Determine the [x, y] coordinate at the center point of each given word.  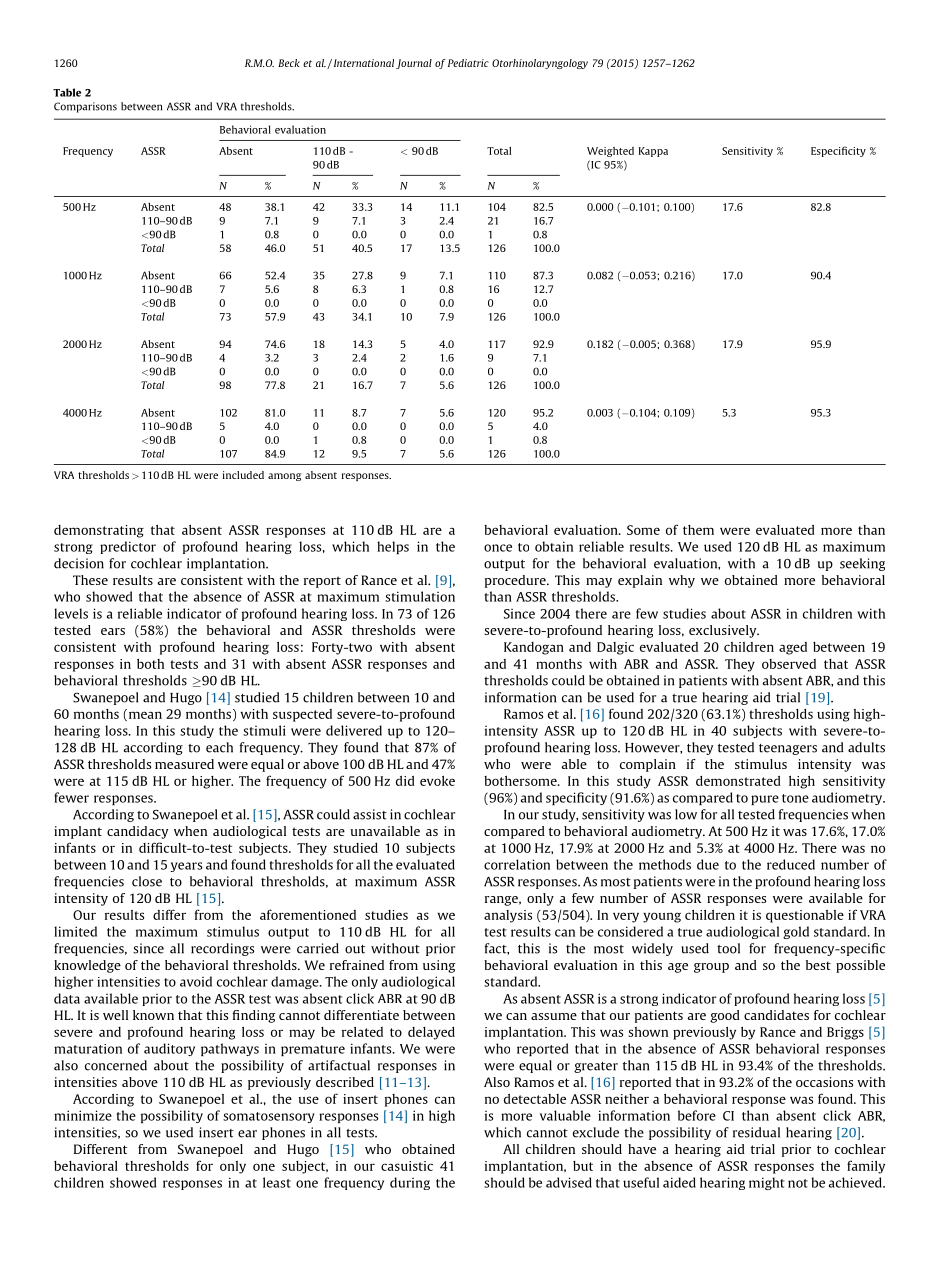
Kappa [653, 152]
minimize [83, 1115]
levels [71, 613]
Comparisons [85, 107]
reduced [791, 864]
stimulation [420, 596]
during [410, 1183]
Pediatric [468, 63]
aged [793, 648]
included [243, 475]
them [698, 530]
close [147, 881]
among [284, 477]
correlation [517, 864]
